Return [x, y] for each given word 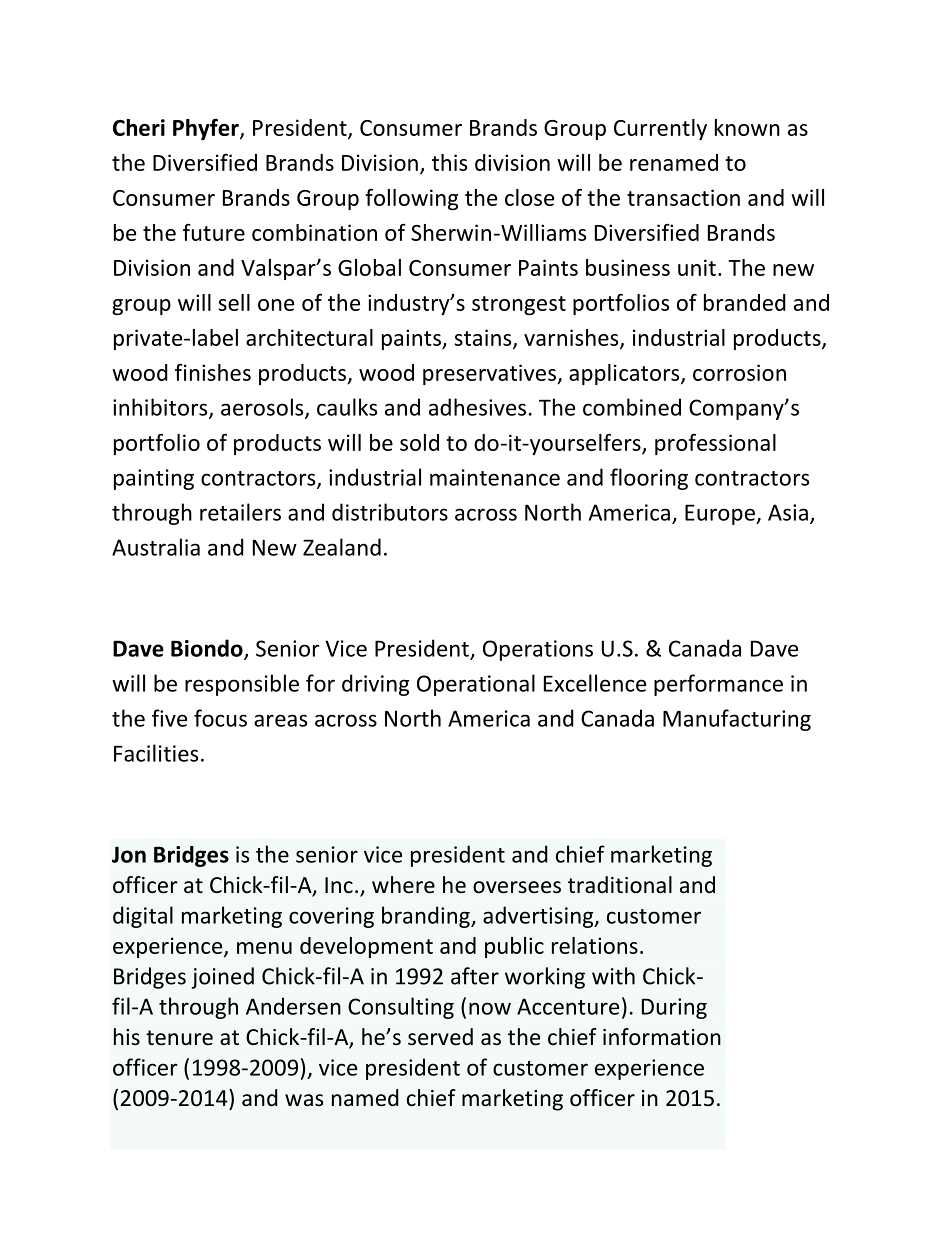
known [747, 127]
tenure [179, 1038]
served [440, 1037]
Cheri [139, 127]
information [662, 1037]
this [449, 162]
